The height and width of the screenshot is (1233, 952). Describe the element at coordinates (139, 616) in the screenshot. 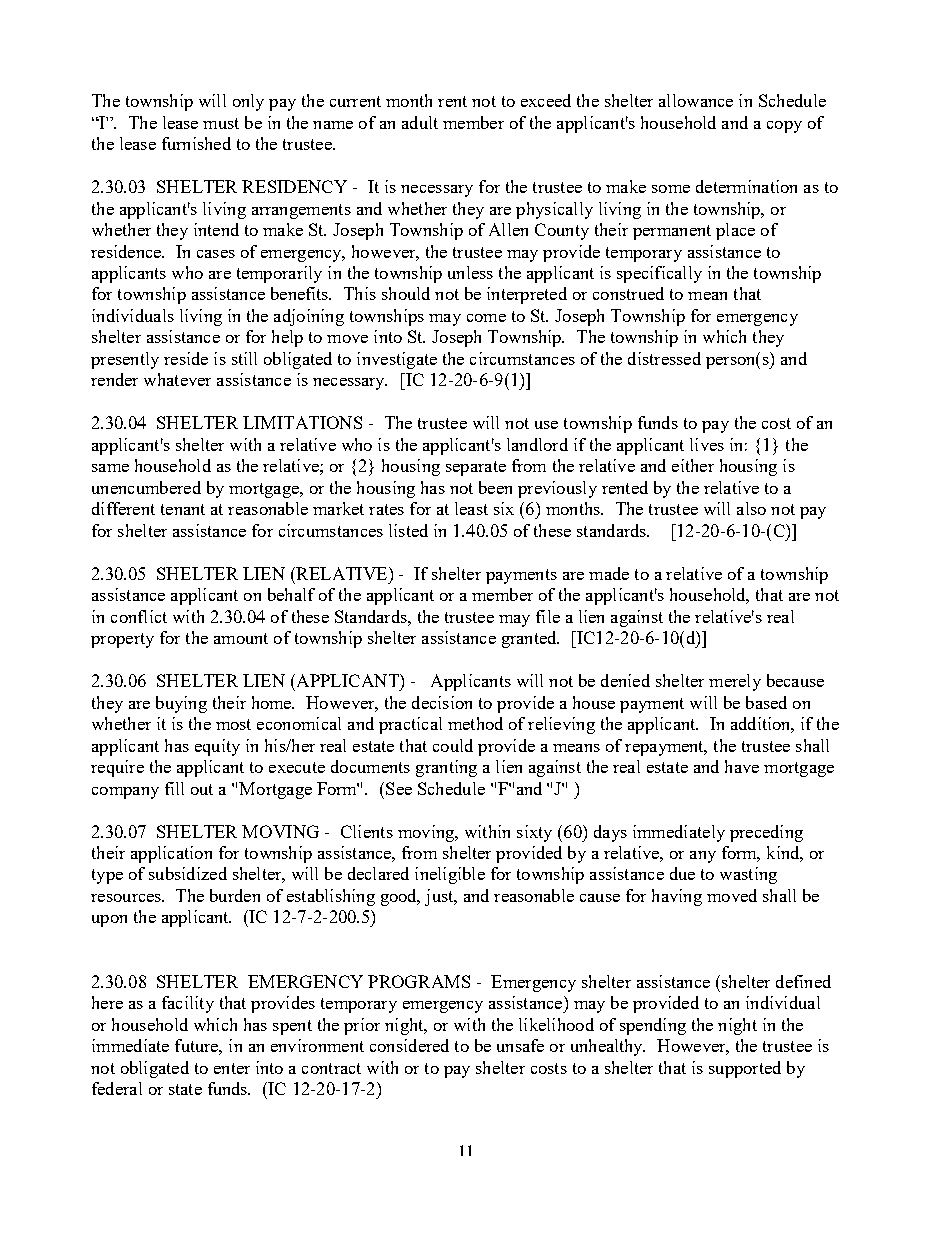

I see `conflict` at that location.
